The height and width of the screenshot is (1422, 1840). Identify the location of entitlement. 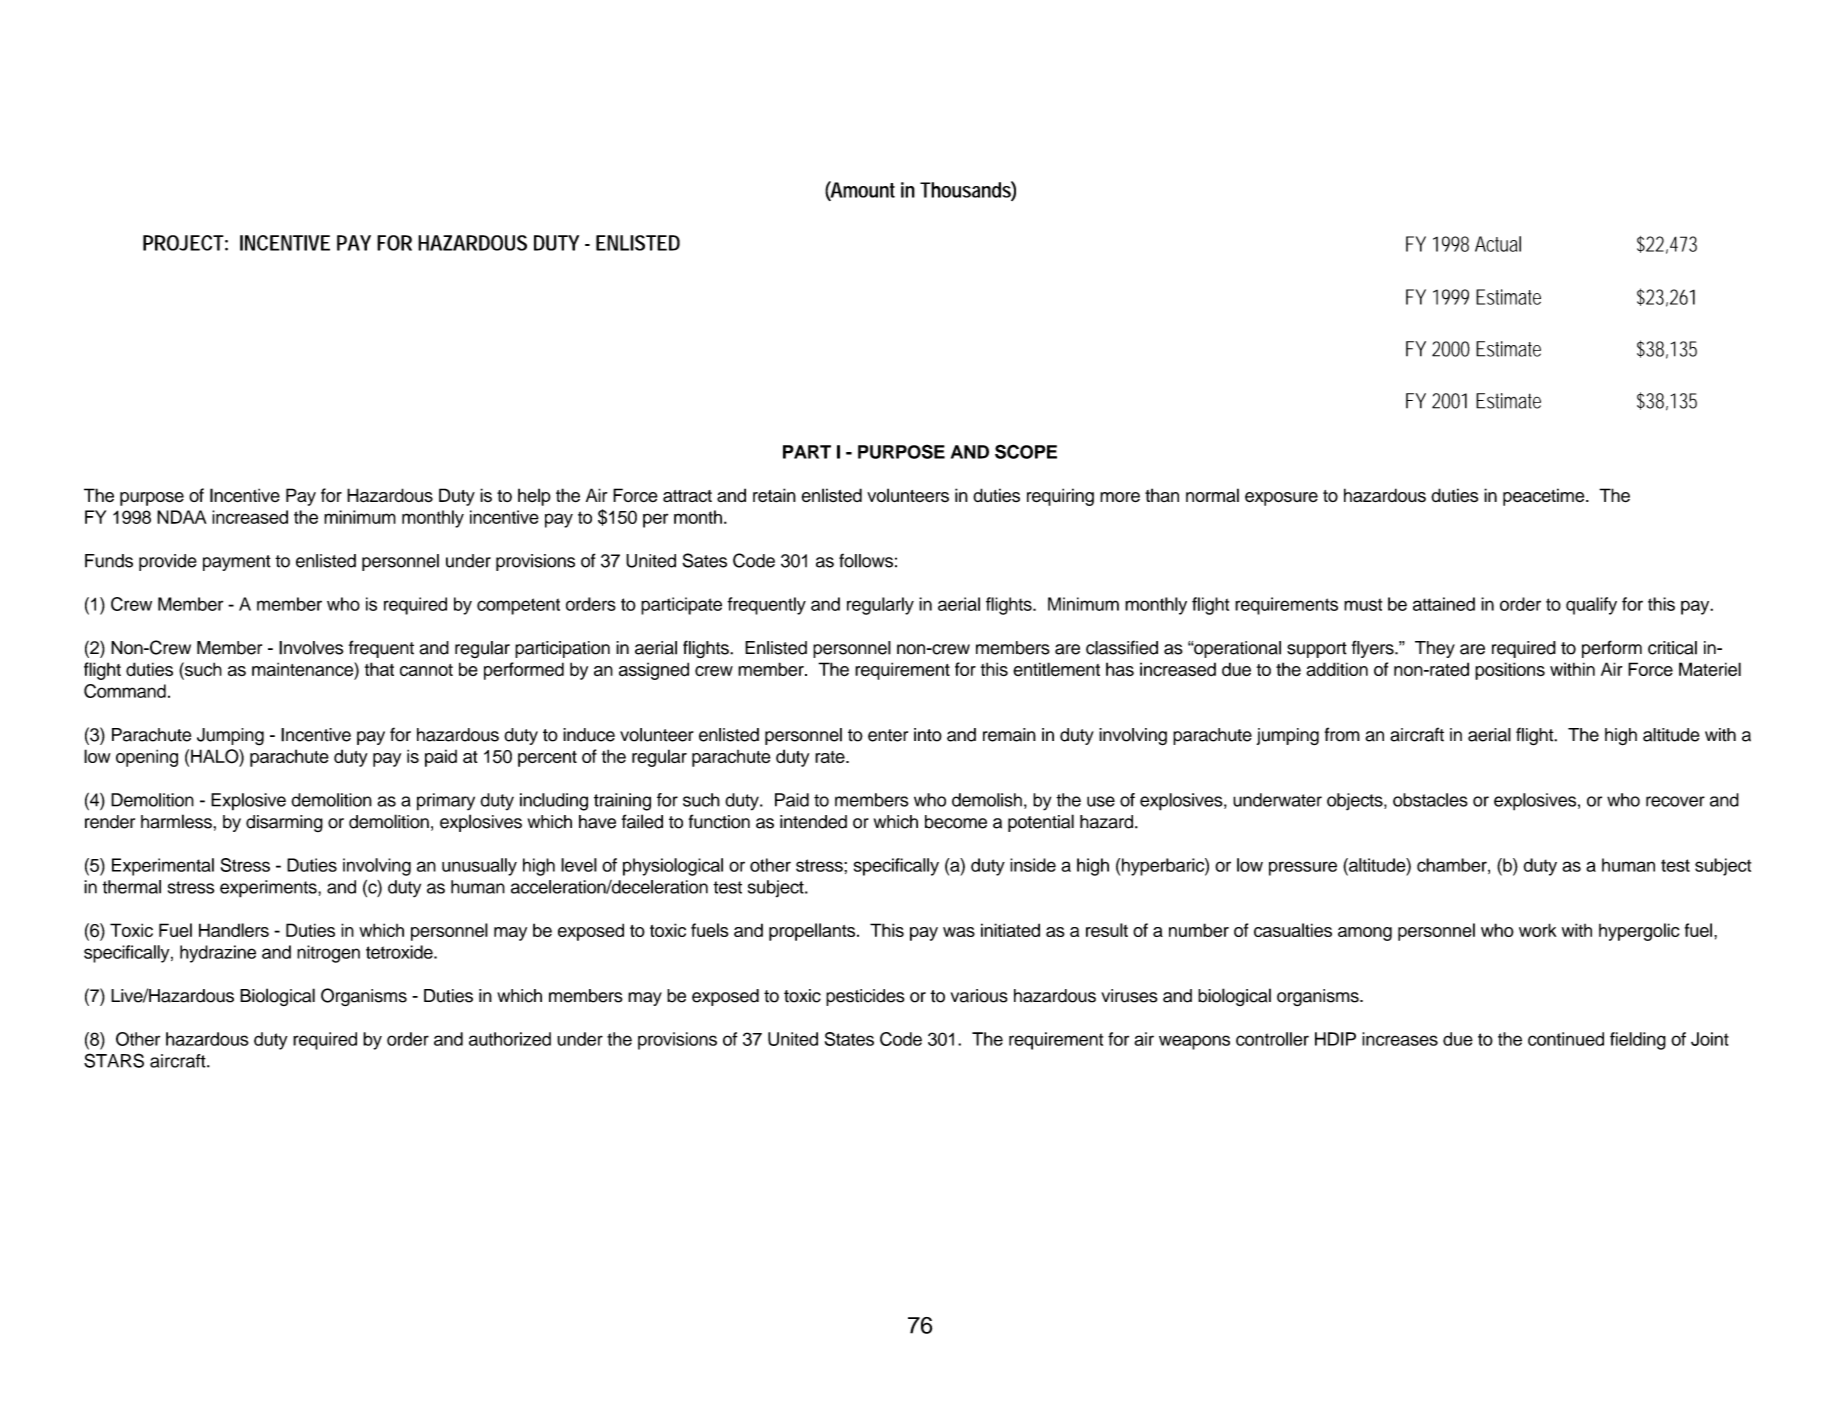
(1056, 669).
